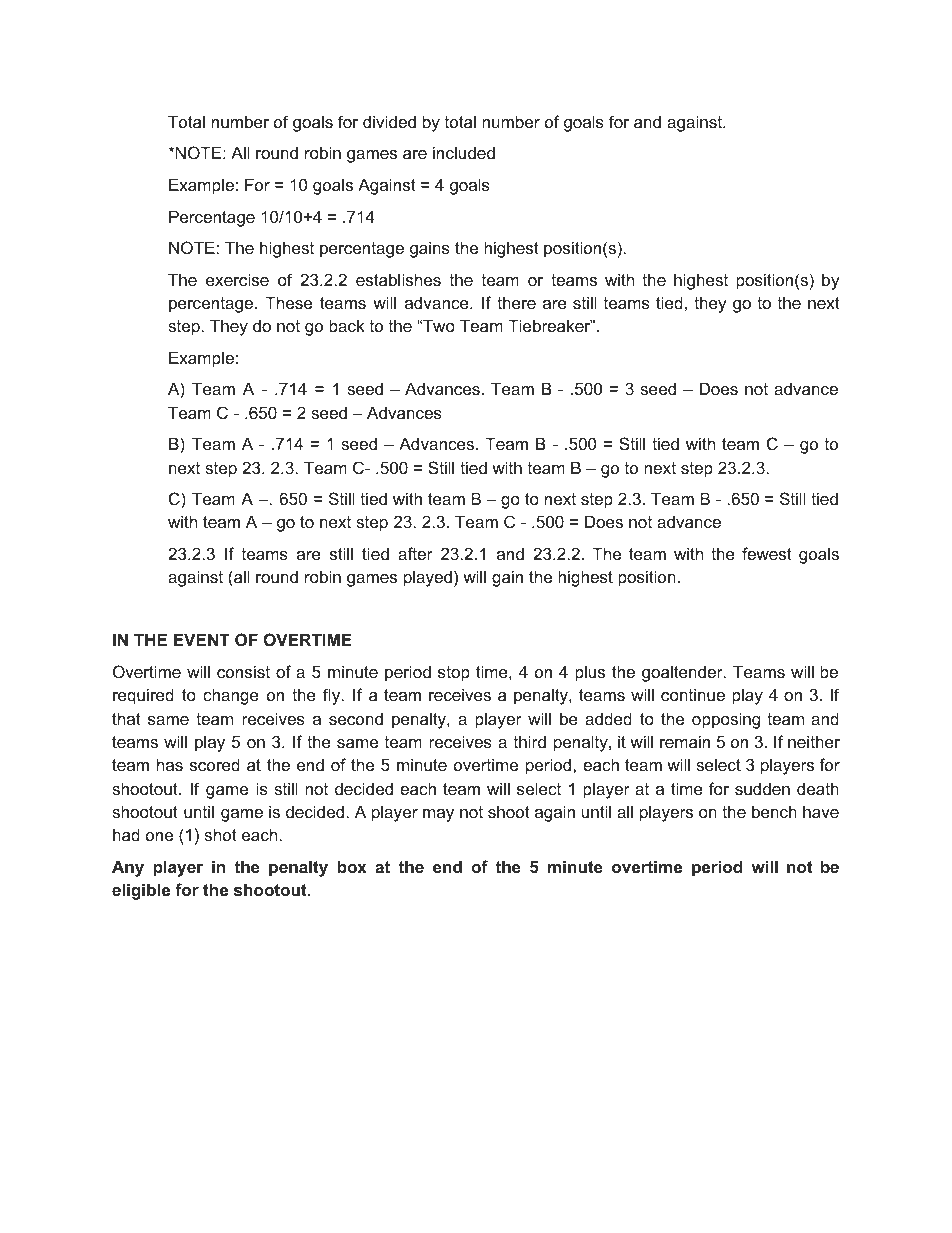  I want to click on may, so click(438, 815).
